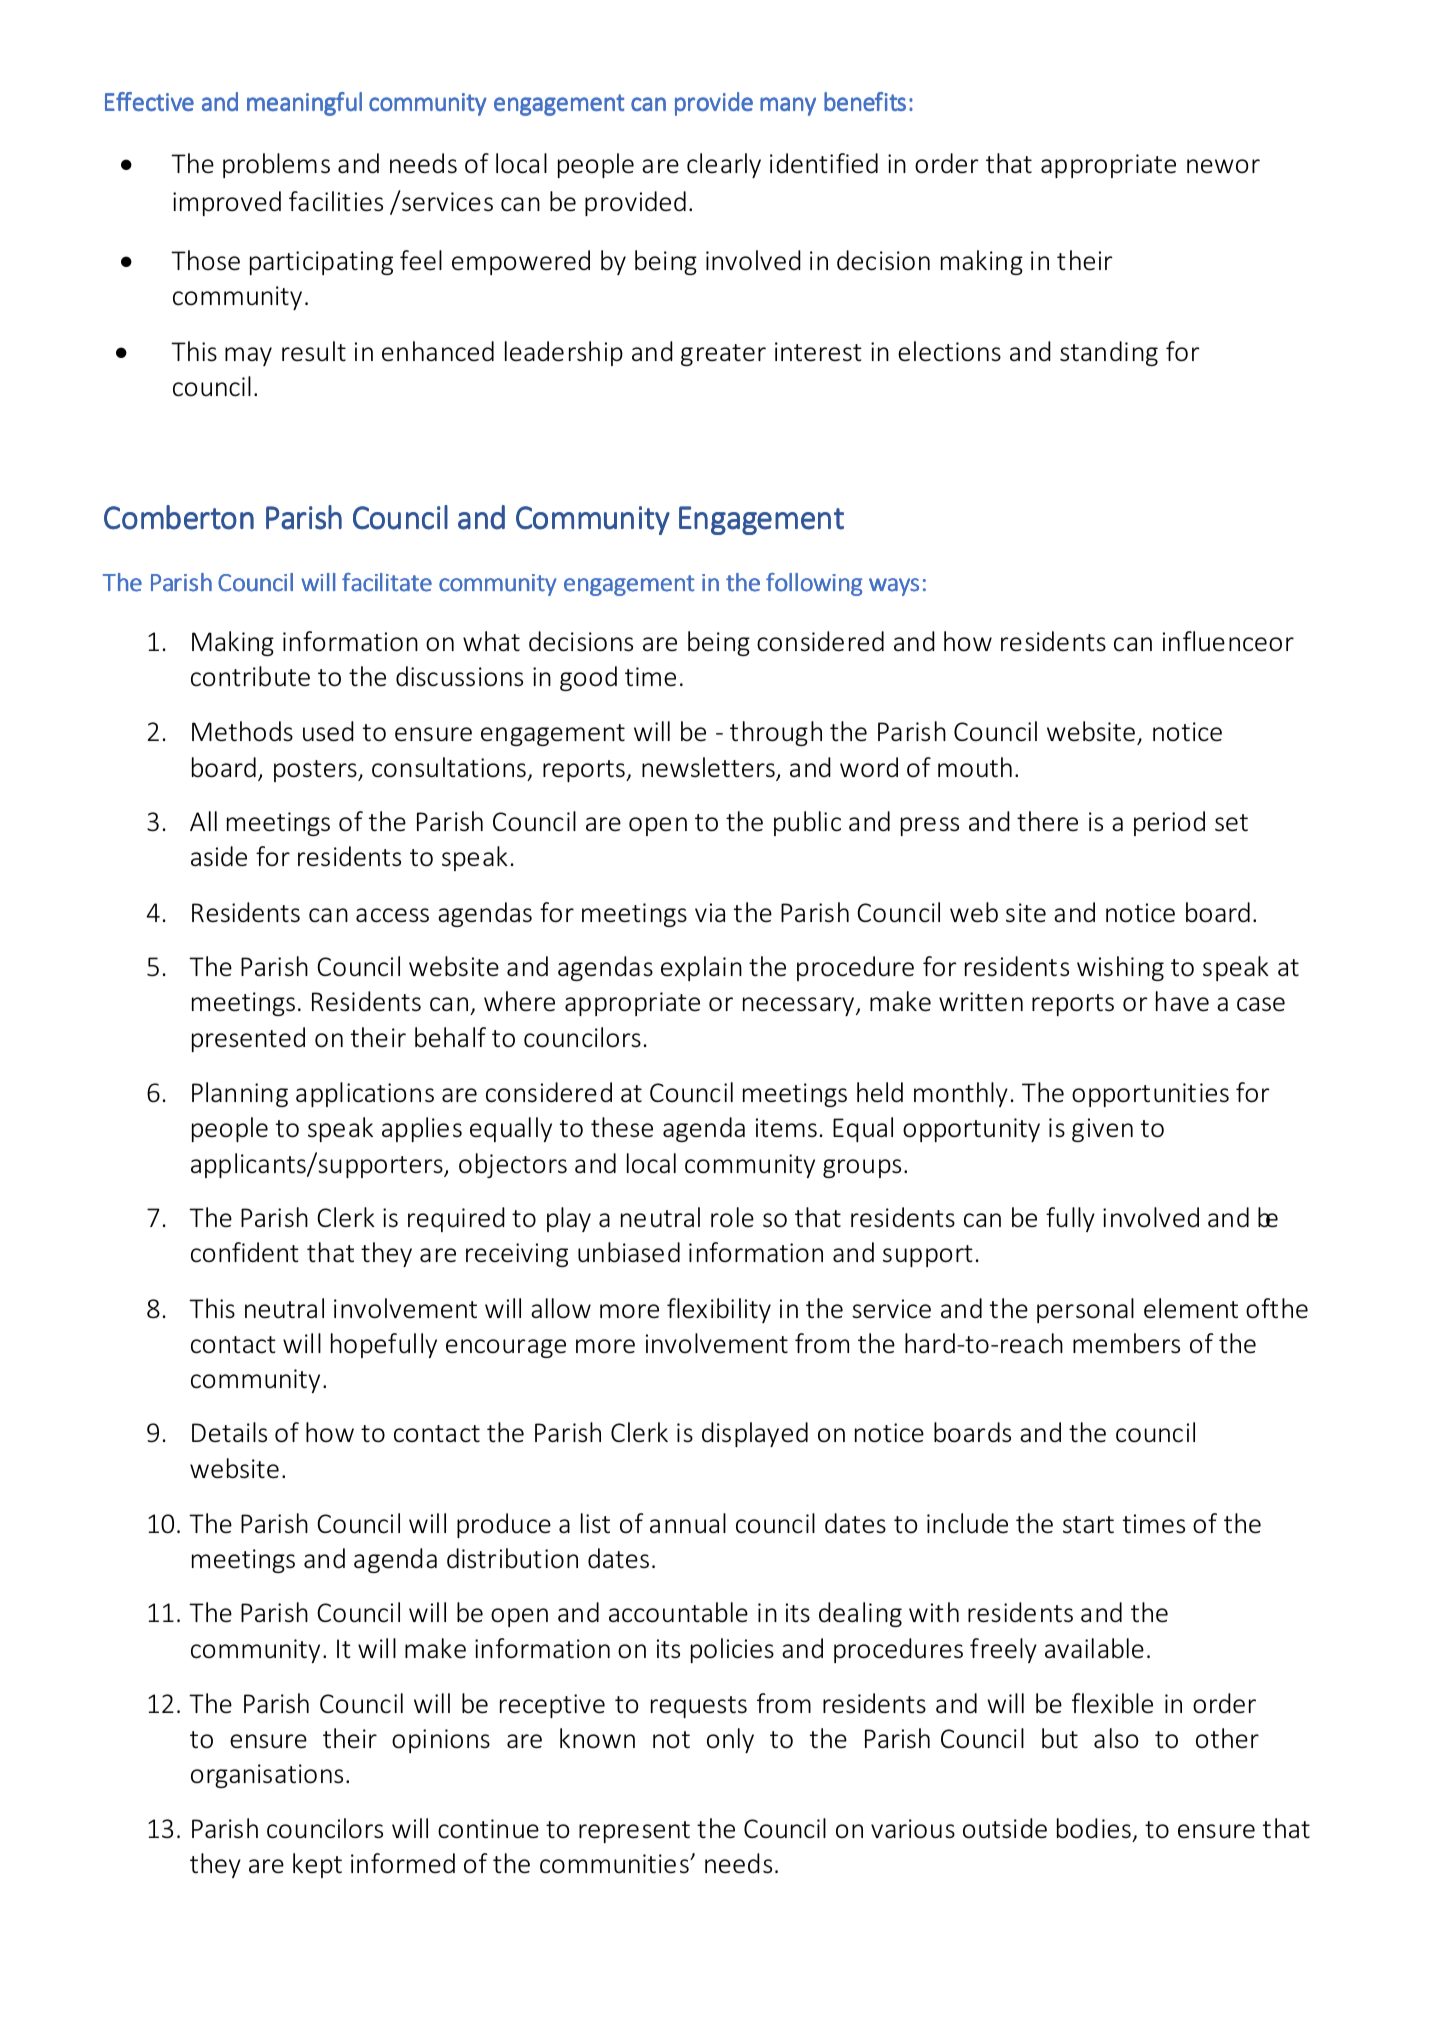 Image resolution: width=1438 pixels, height=2033 pixels. I want to click on contribute, so click(250, 676).
